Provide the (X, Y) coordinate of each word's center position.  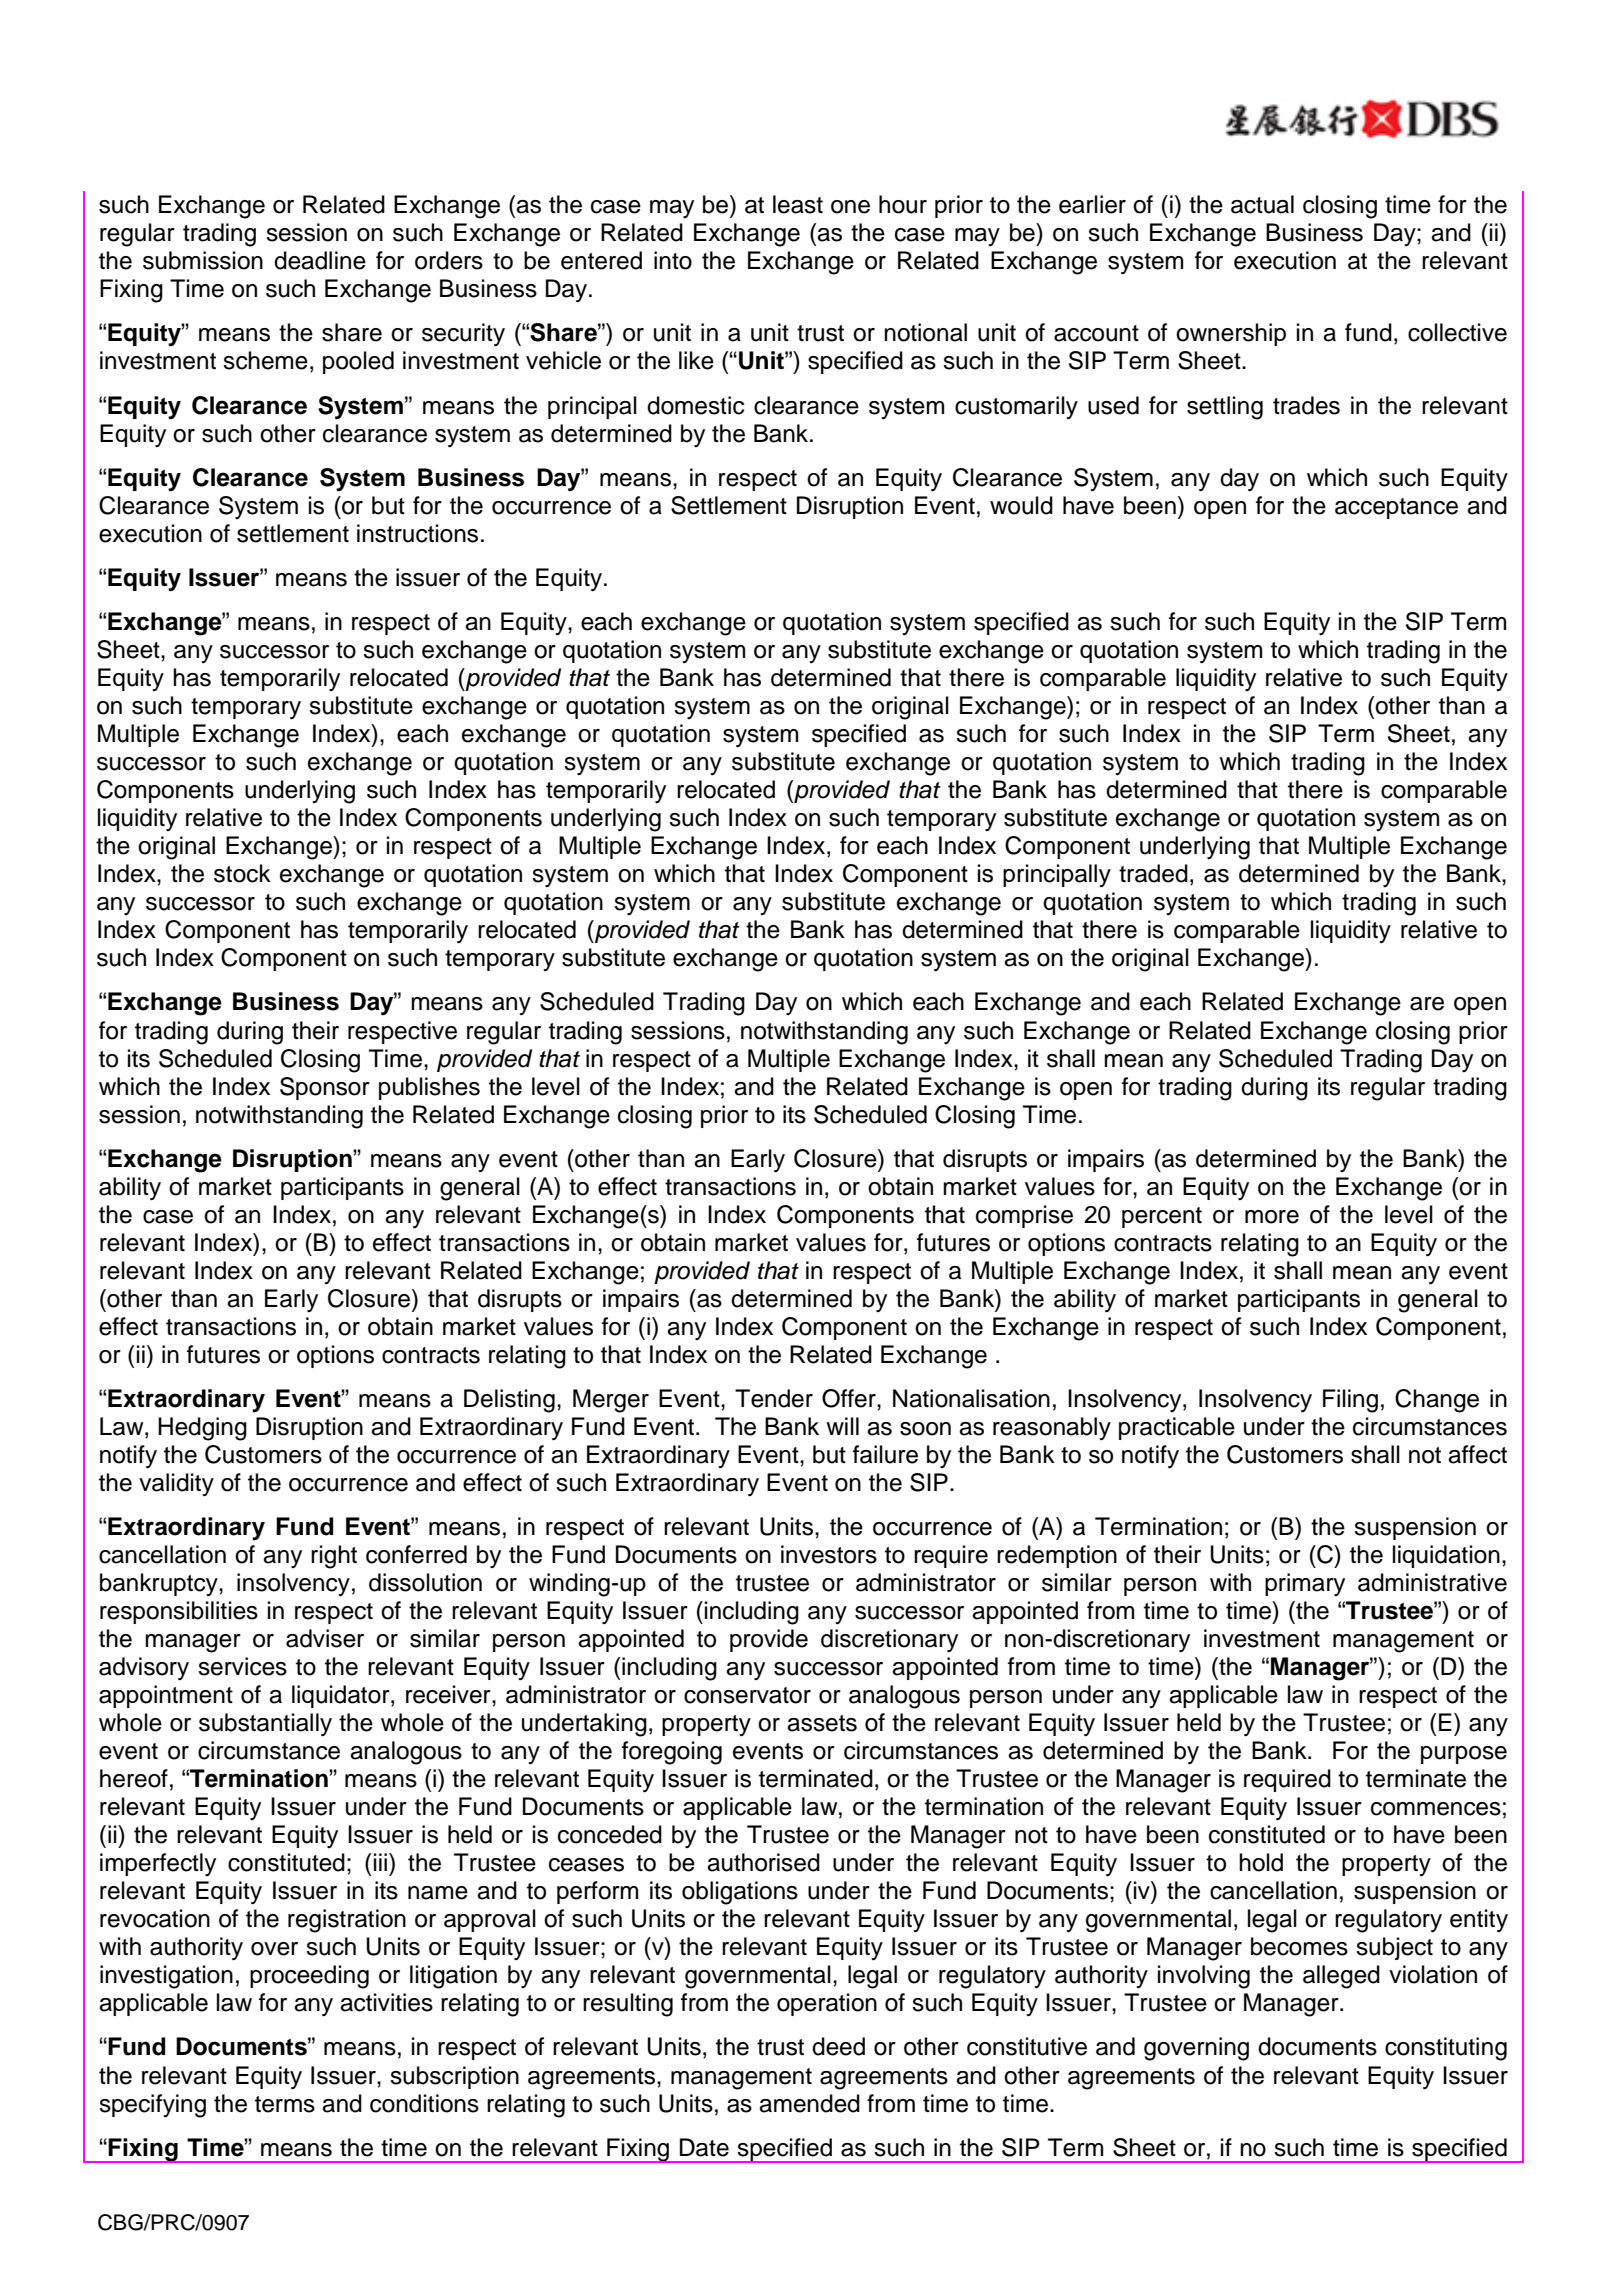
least (798, 204)
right (334, 1557)
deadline (320, 260)
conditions (424, 2103)
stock (242, 873)
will (842, 1426)
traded (1153, 873)
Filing (1350, 1401)
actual (1262, 204)
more (1272, 1217)
